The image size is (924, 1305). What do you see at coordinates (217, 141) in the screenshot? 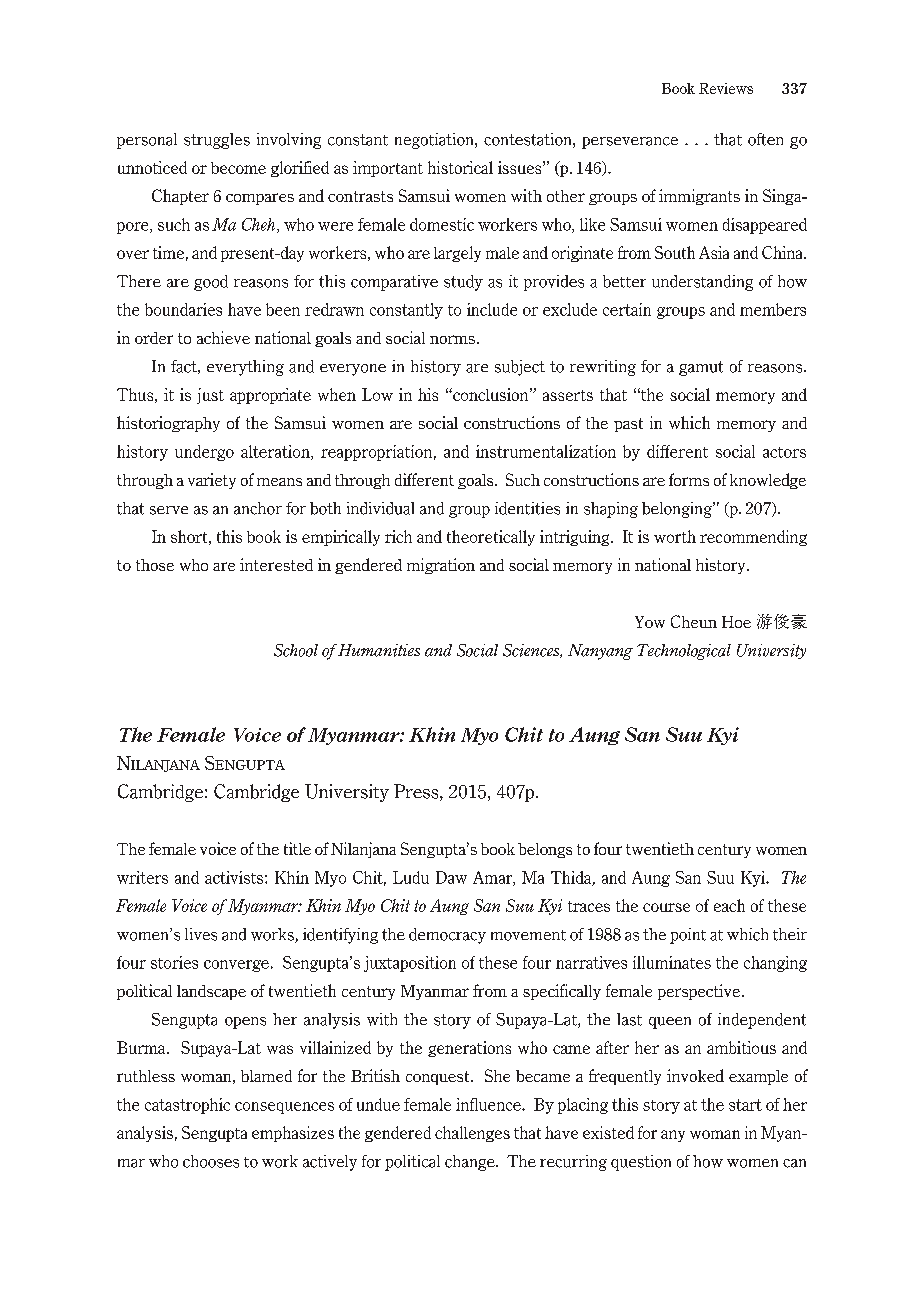
I see `struggles` at bounding box center [217, 141].
